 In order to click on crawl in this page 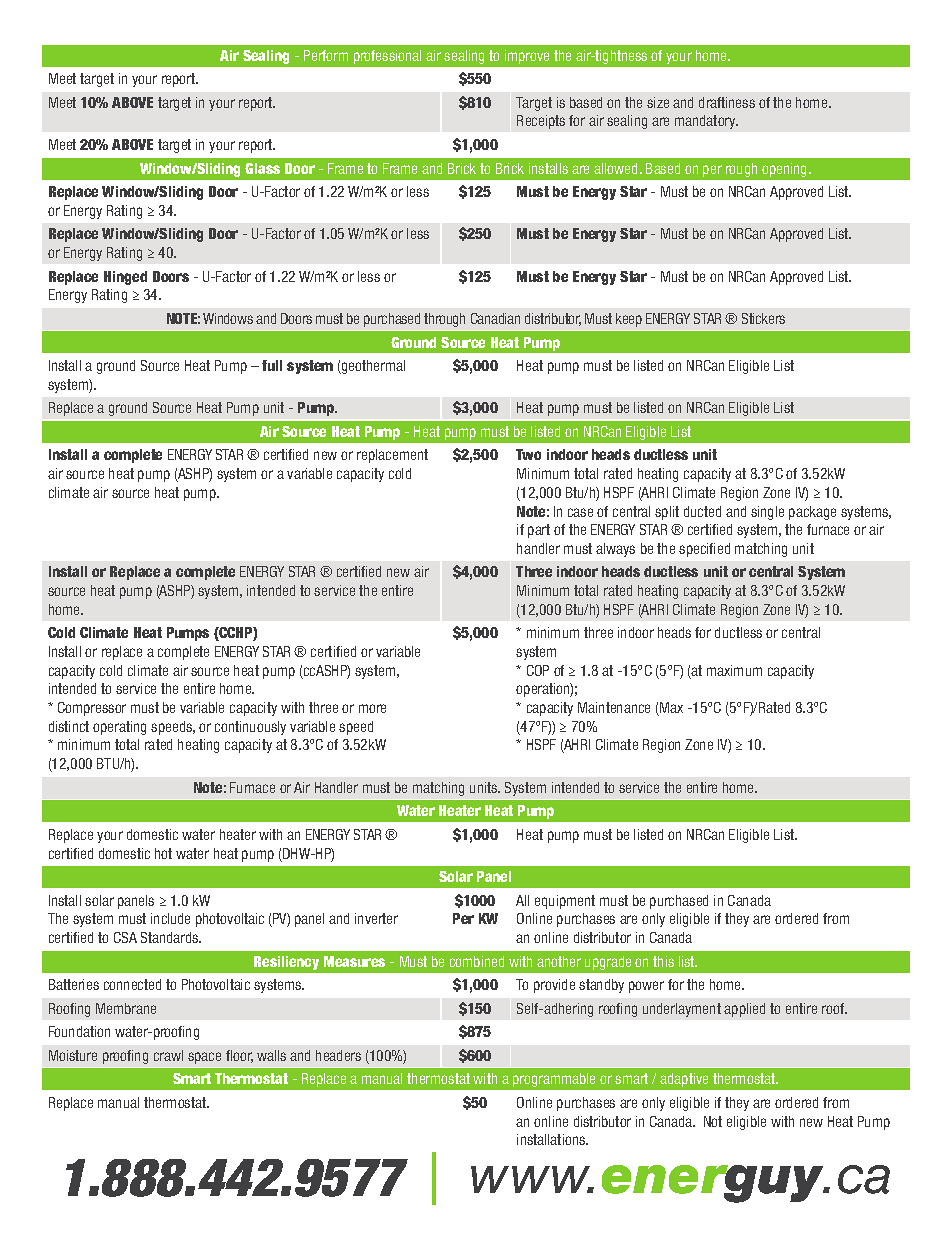, I will do `click(168, 1055)`.
